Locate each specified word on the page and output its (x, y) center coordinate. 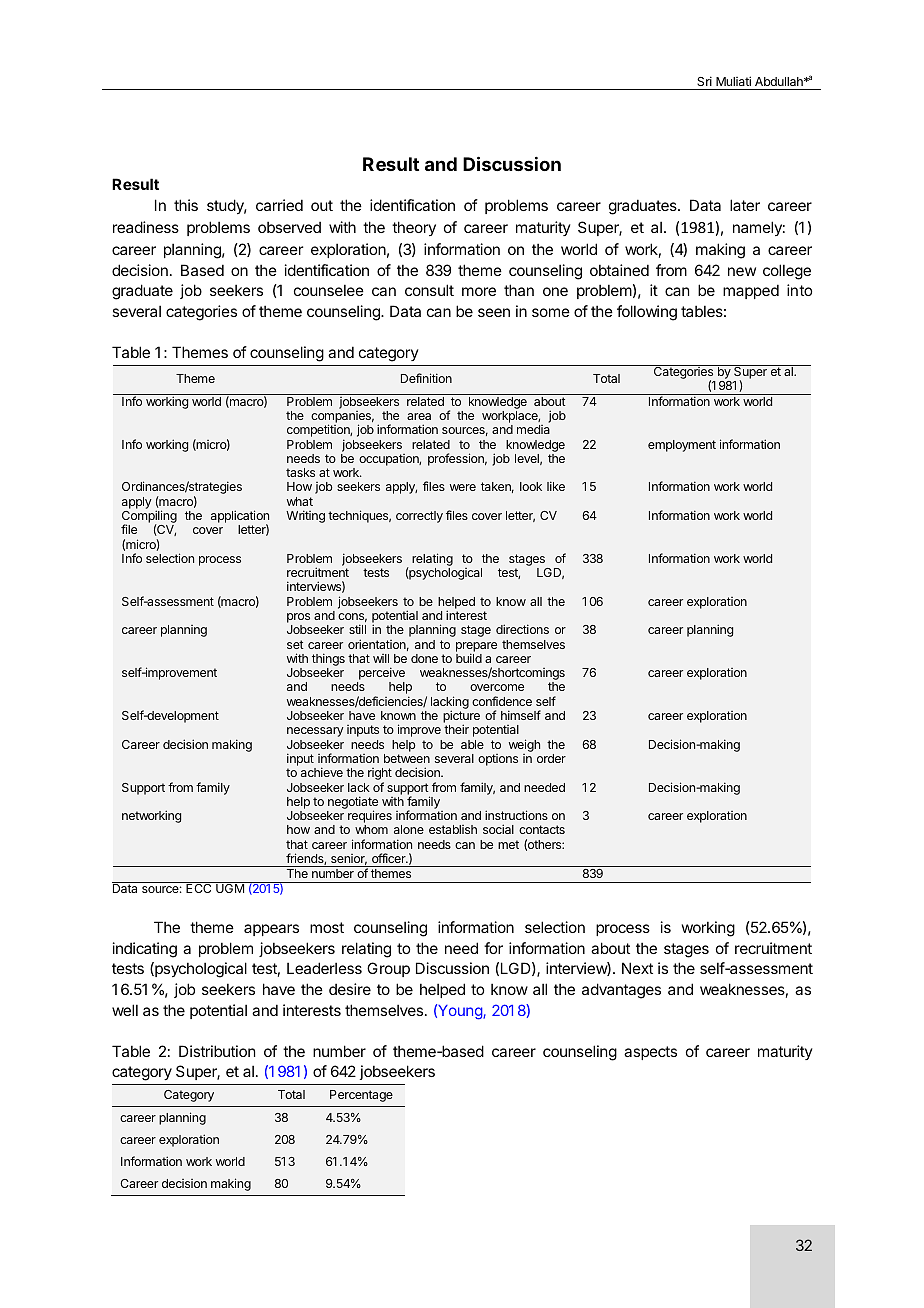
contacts (542, 829)
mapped (751, 291)
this (186, 205)
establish (453, 829)
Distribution (217, 1051)
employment (682, 446)
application (240, 517)
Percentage (361, 1096)
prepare (476, 648)
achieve (322, 772)
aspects (650, 1053)
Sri (704, 81)
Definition (426, 378)
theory (414, 228)
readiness (146, 227)
